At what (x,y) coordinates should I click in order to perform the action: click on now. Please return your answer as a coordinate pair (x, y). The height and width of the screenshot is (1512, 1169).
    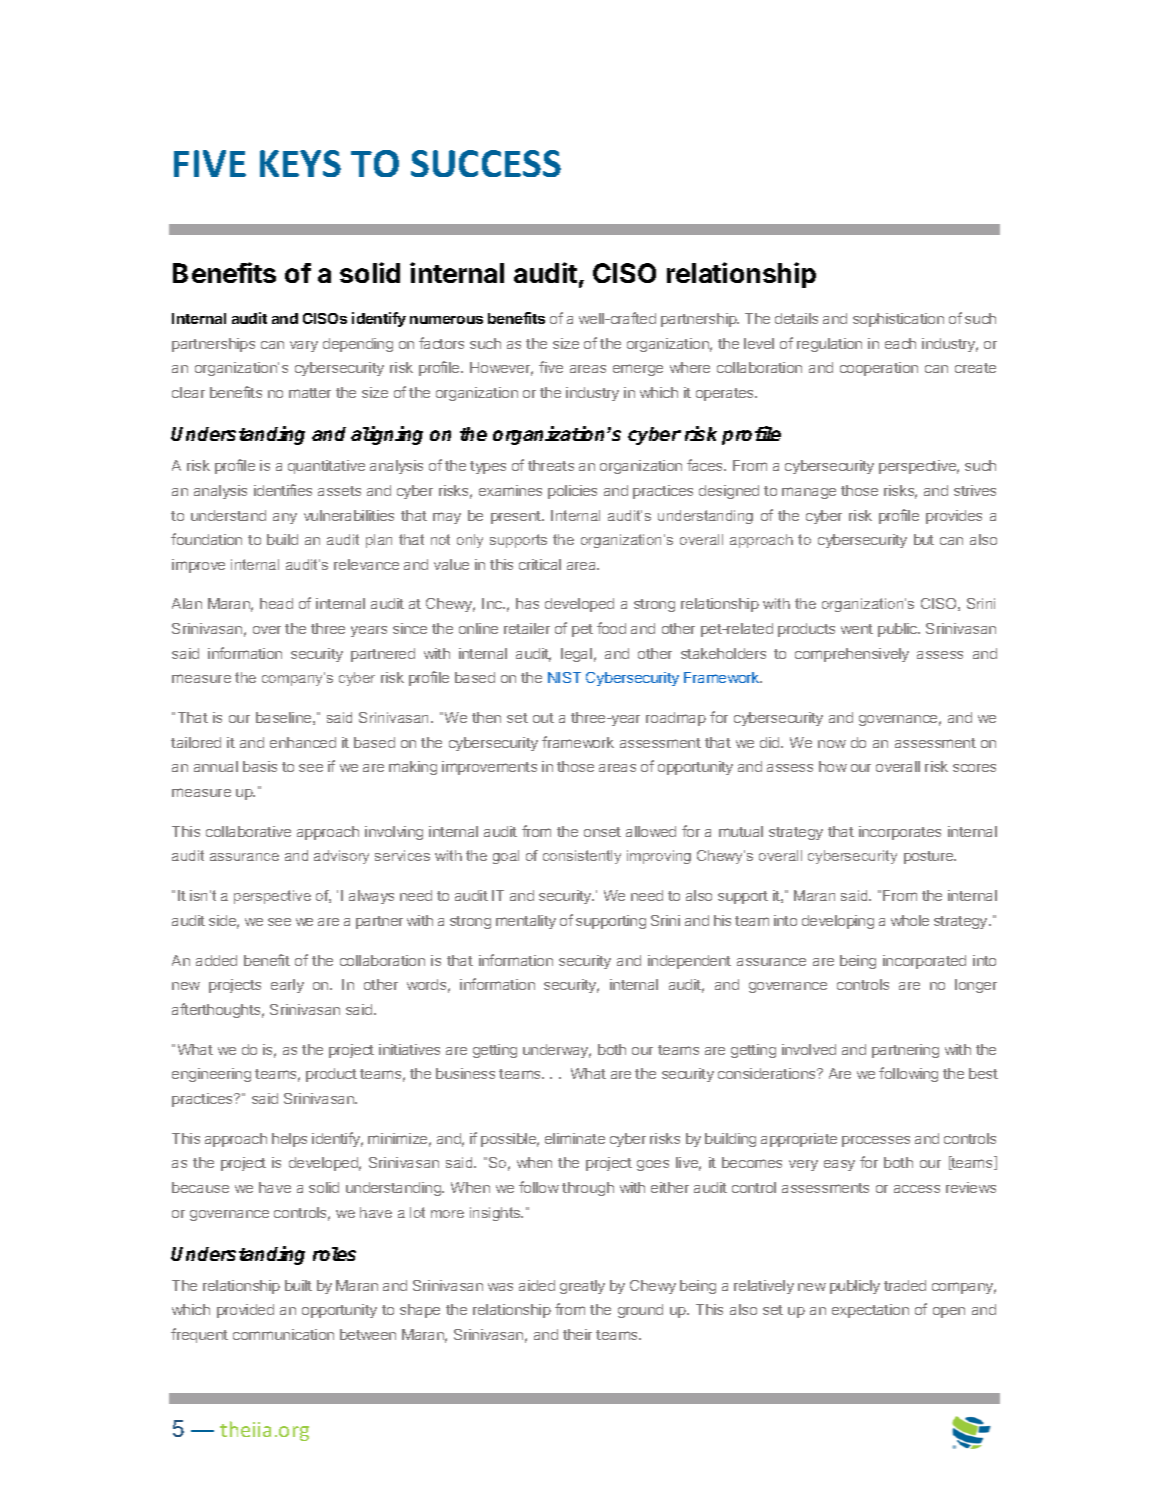
    Looking at the image, I should click on (832, 744).
